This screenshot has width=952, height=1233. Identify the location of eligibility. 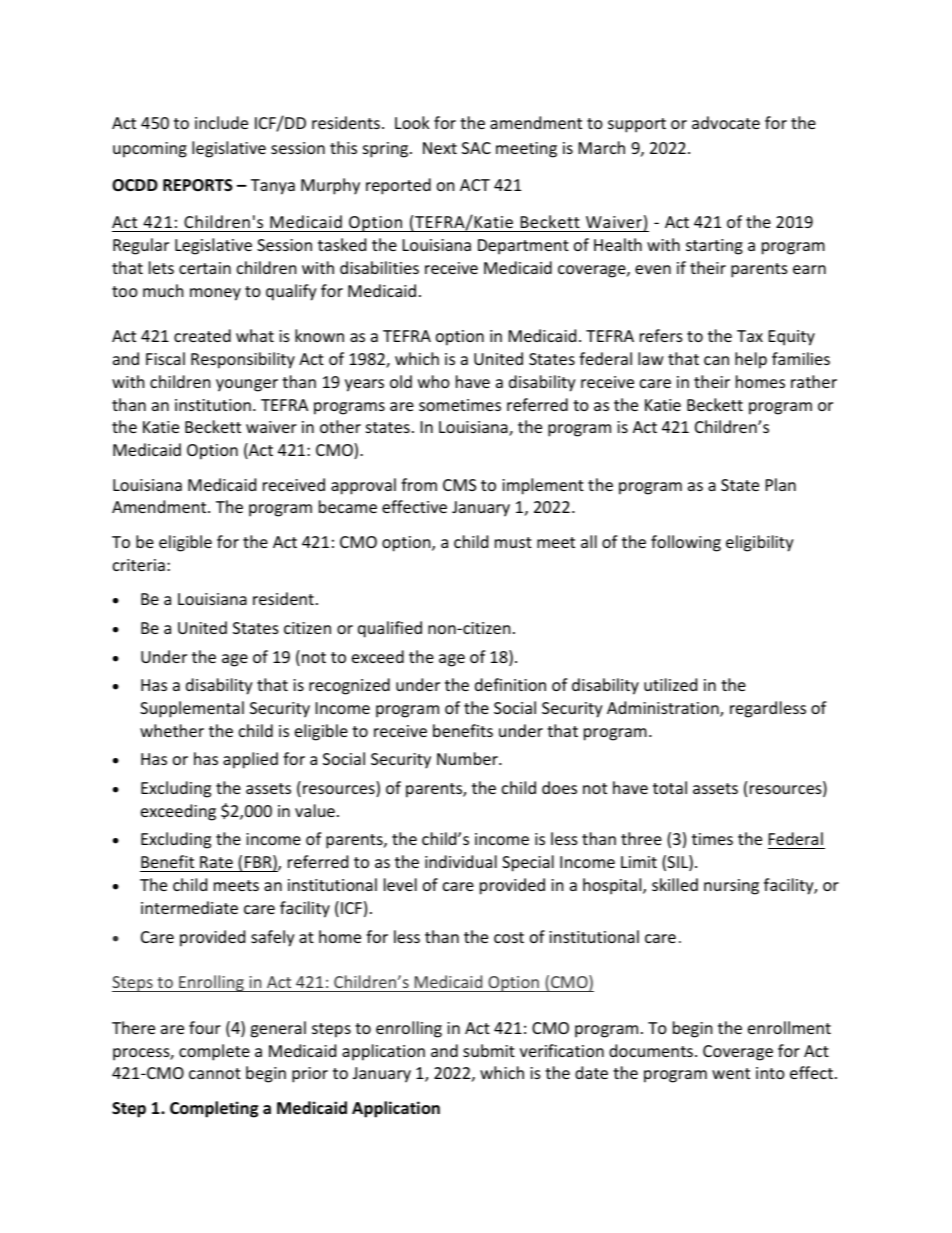
(760, 543).
